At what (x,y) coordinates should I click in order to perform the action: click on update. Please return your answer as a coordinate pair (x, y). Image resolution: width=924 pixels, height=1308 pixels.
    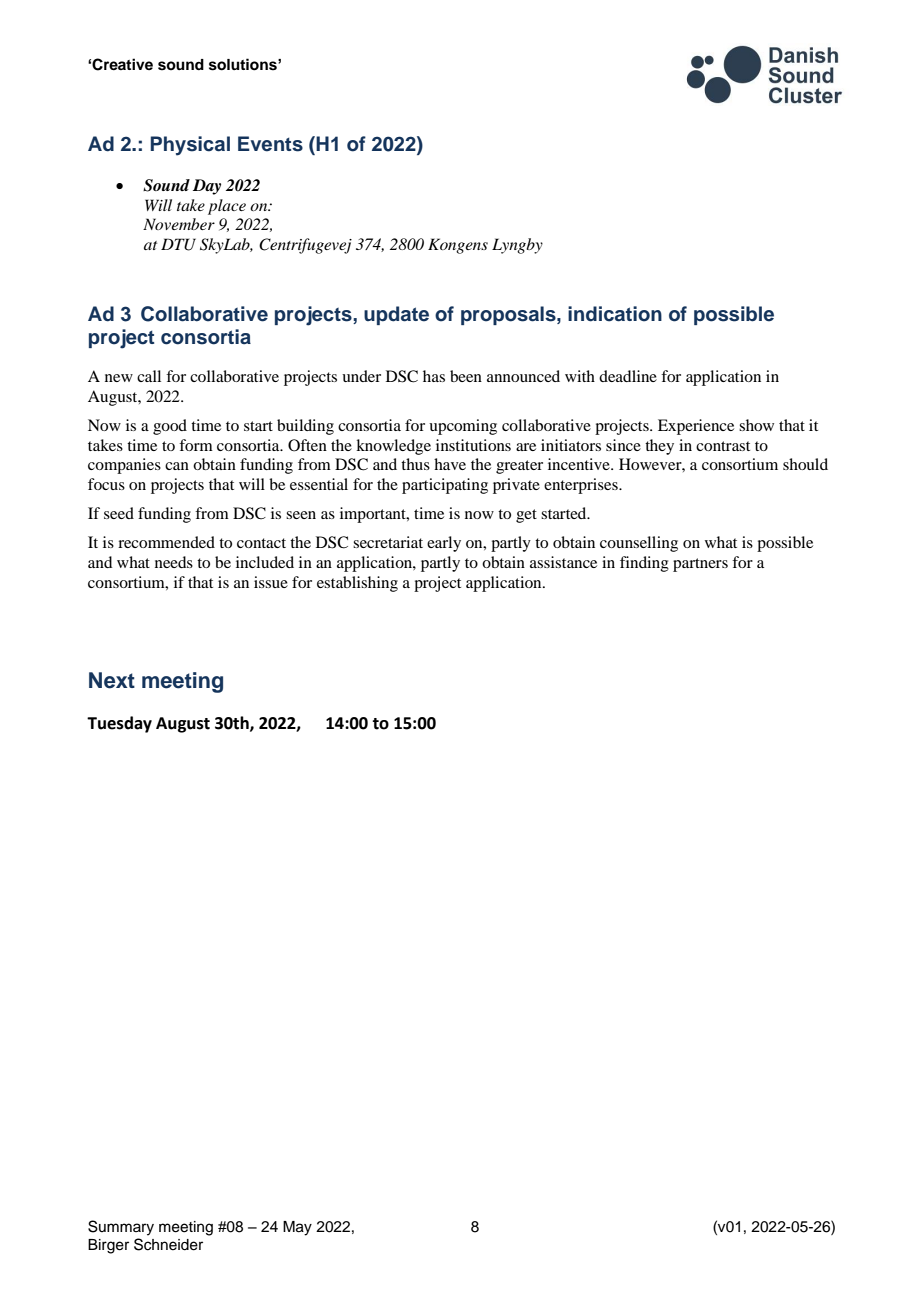
    Looking at the image, I should click on (396, 315).
